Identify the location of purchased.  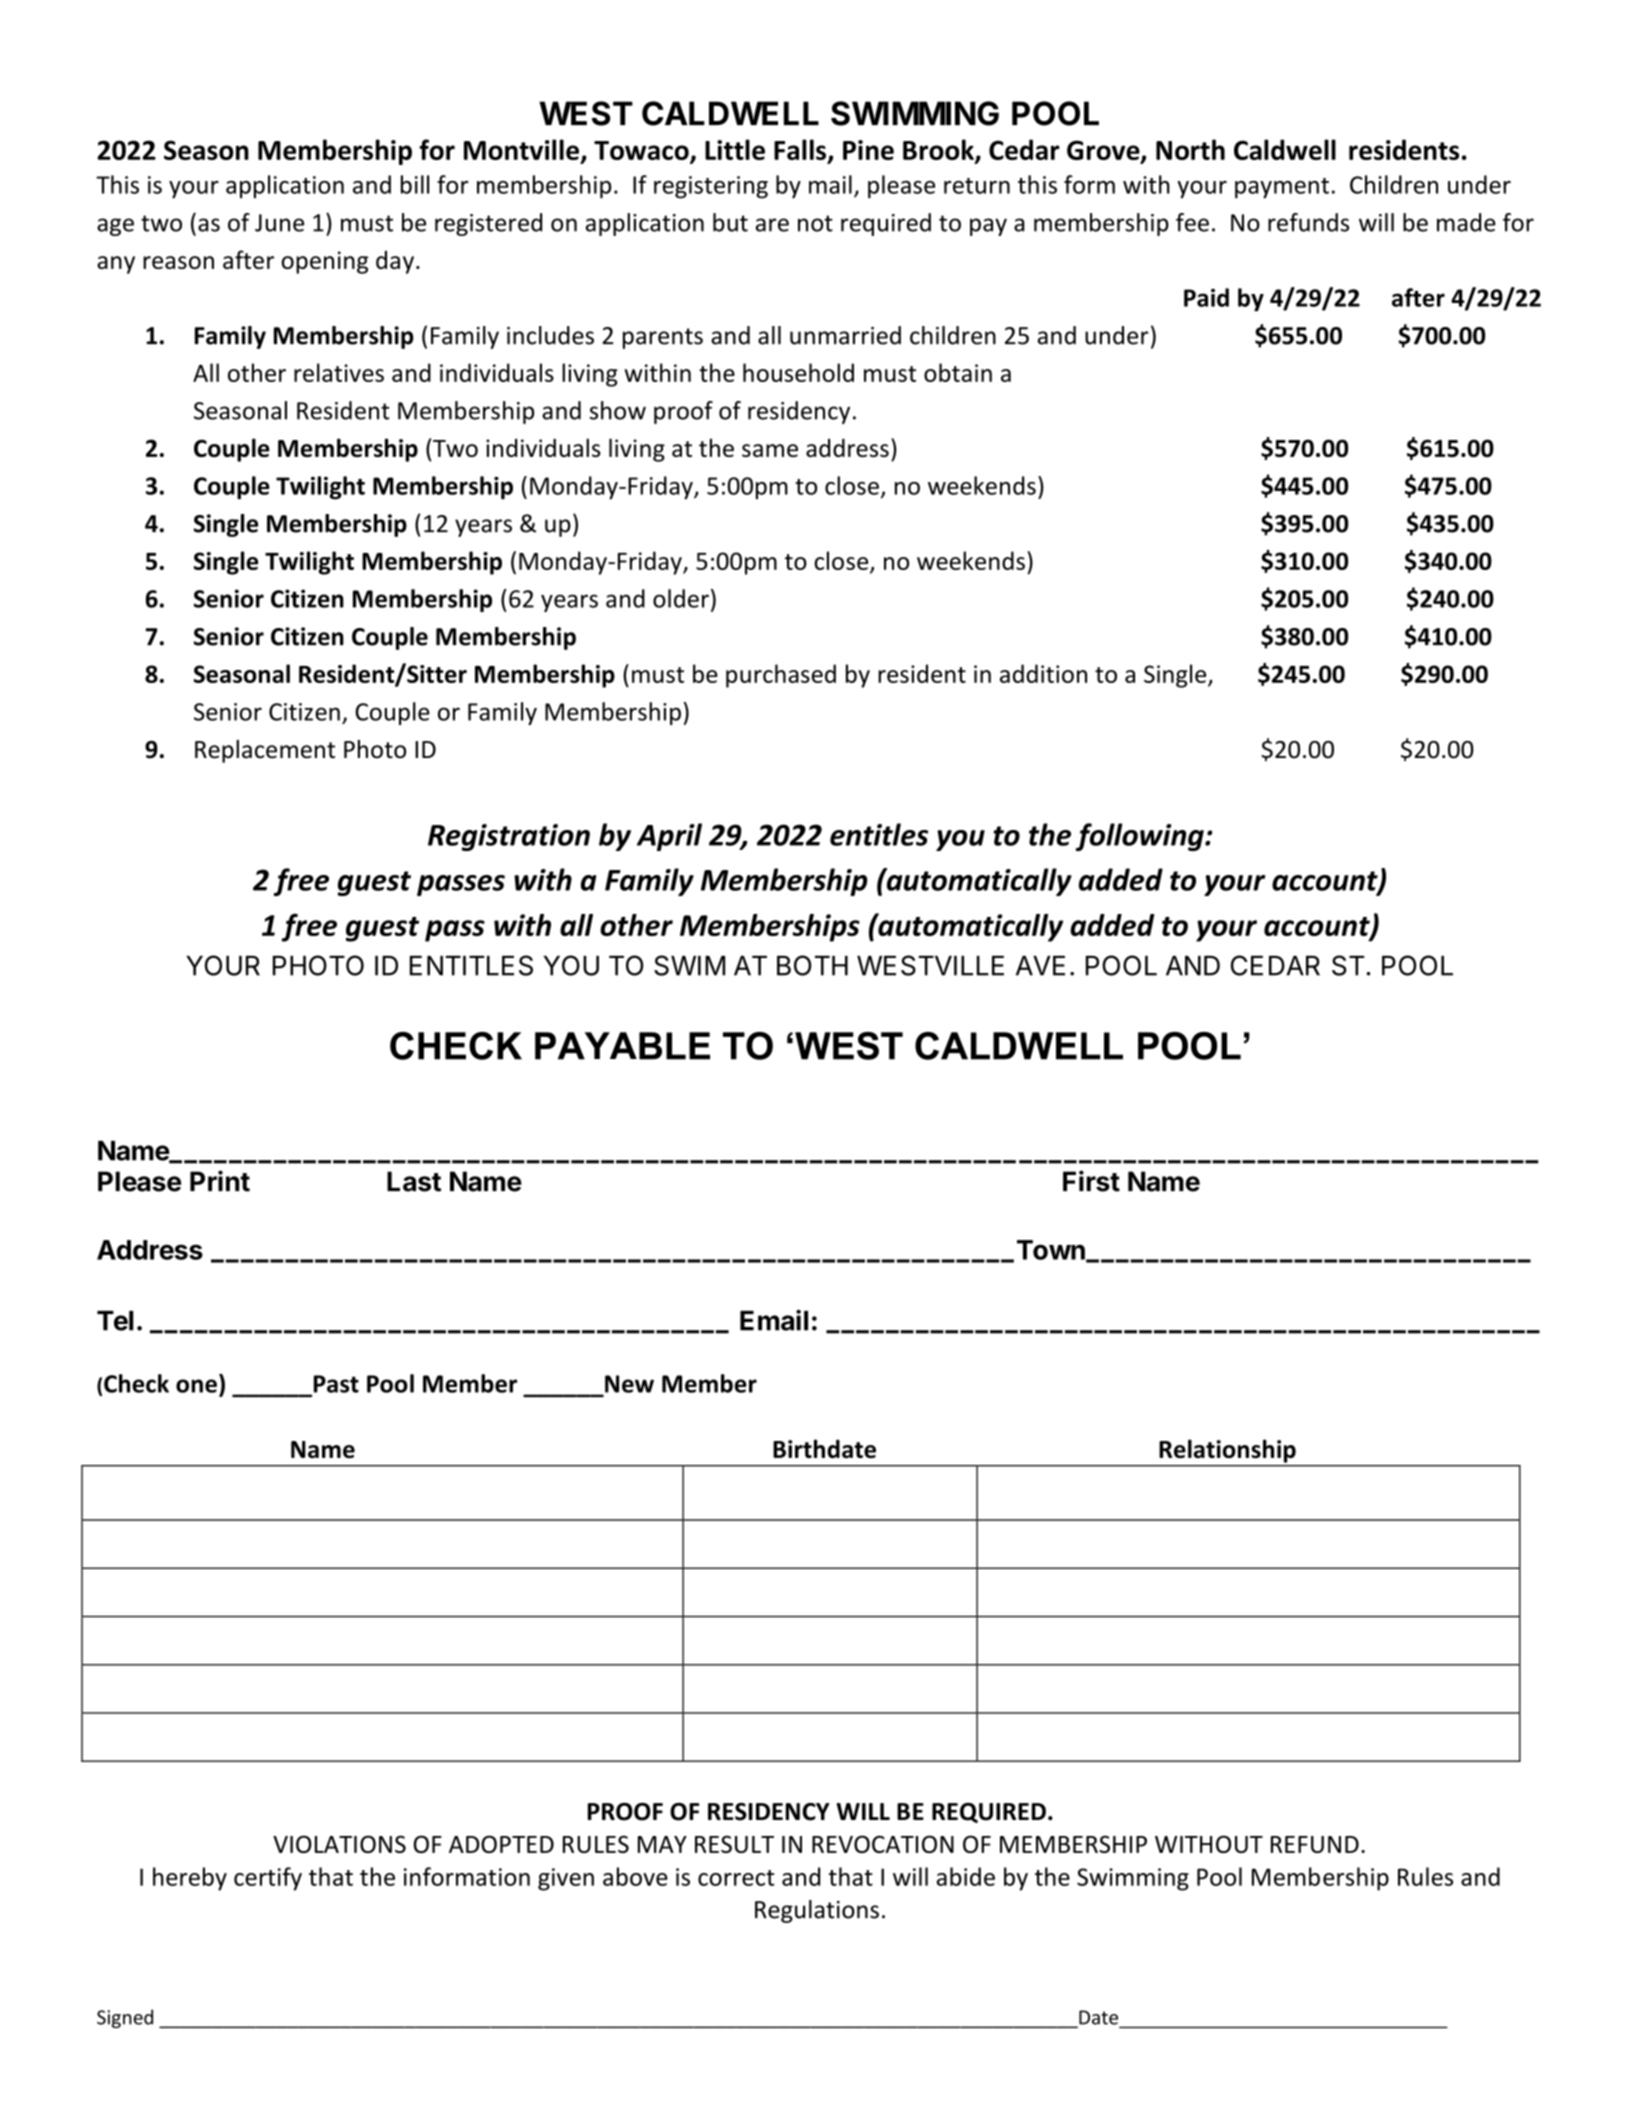
(781, 676).
